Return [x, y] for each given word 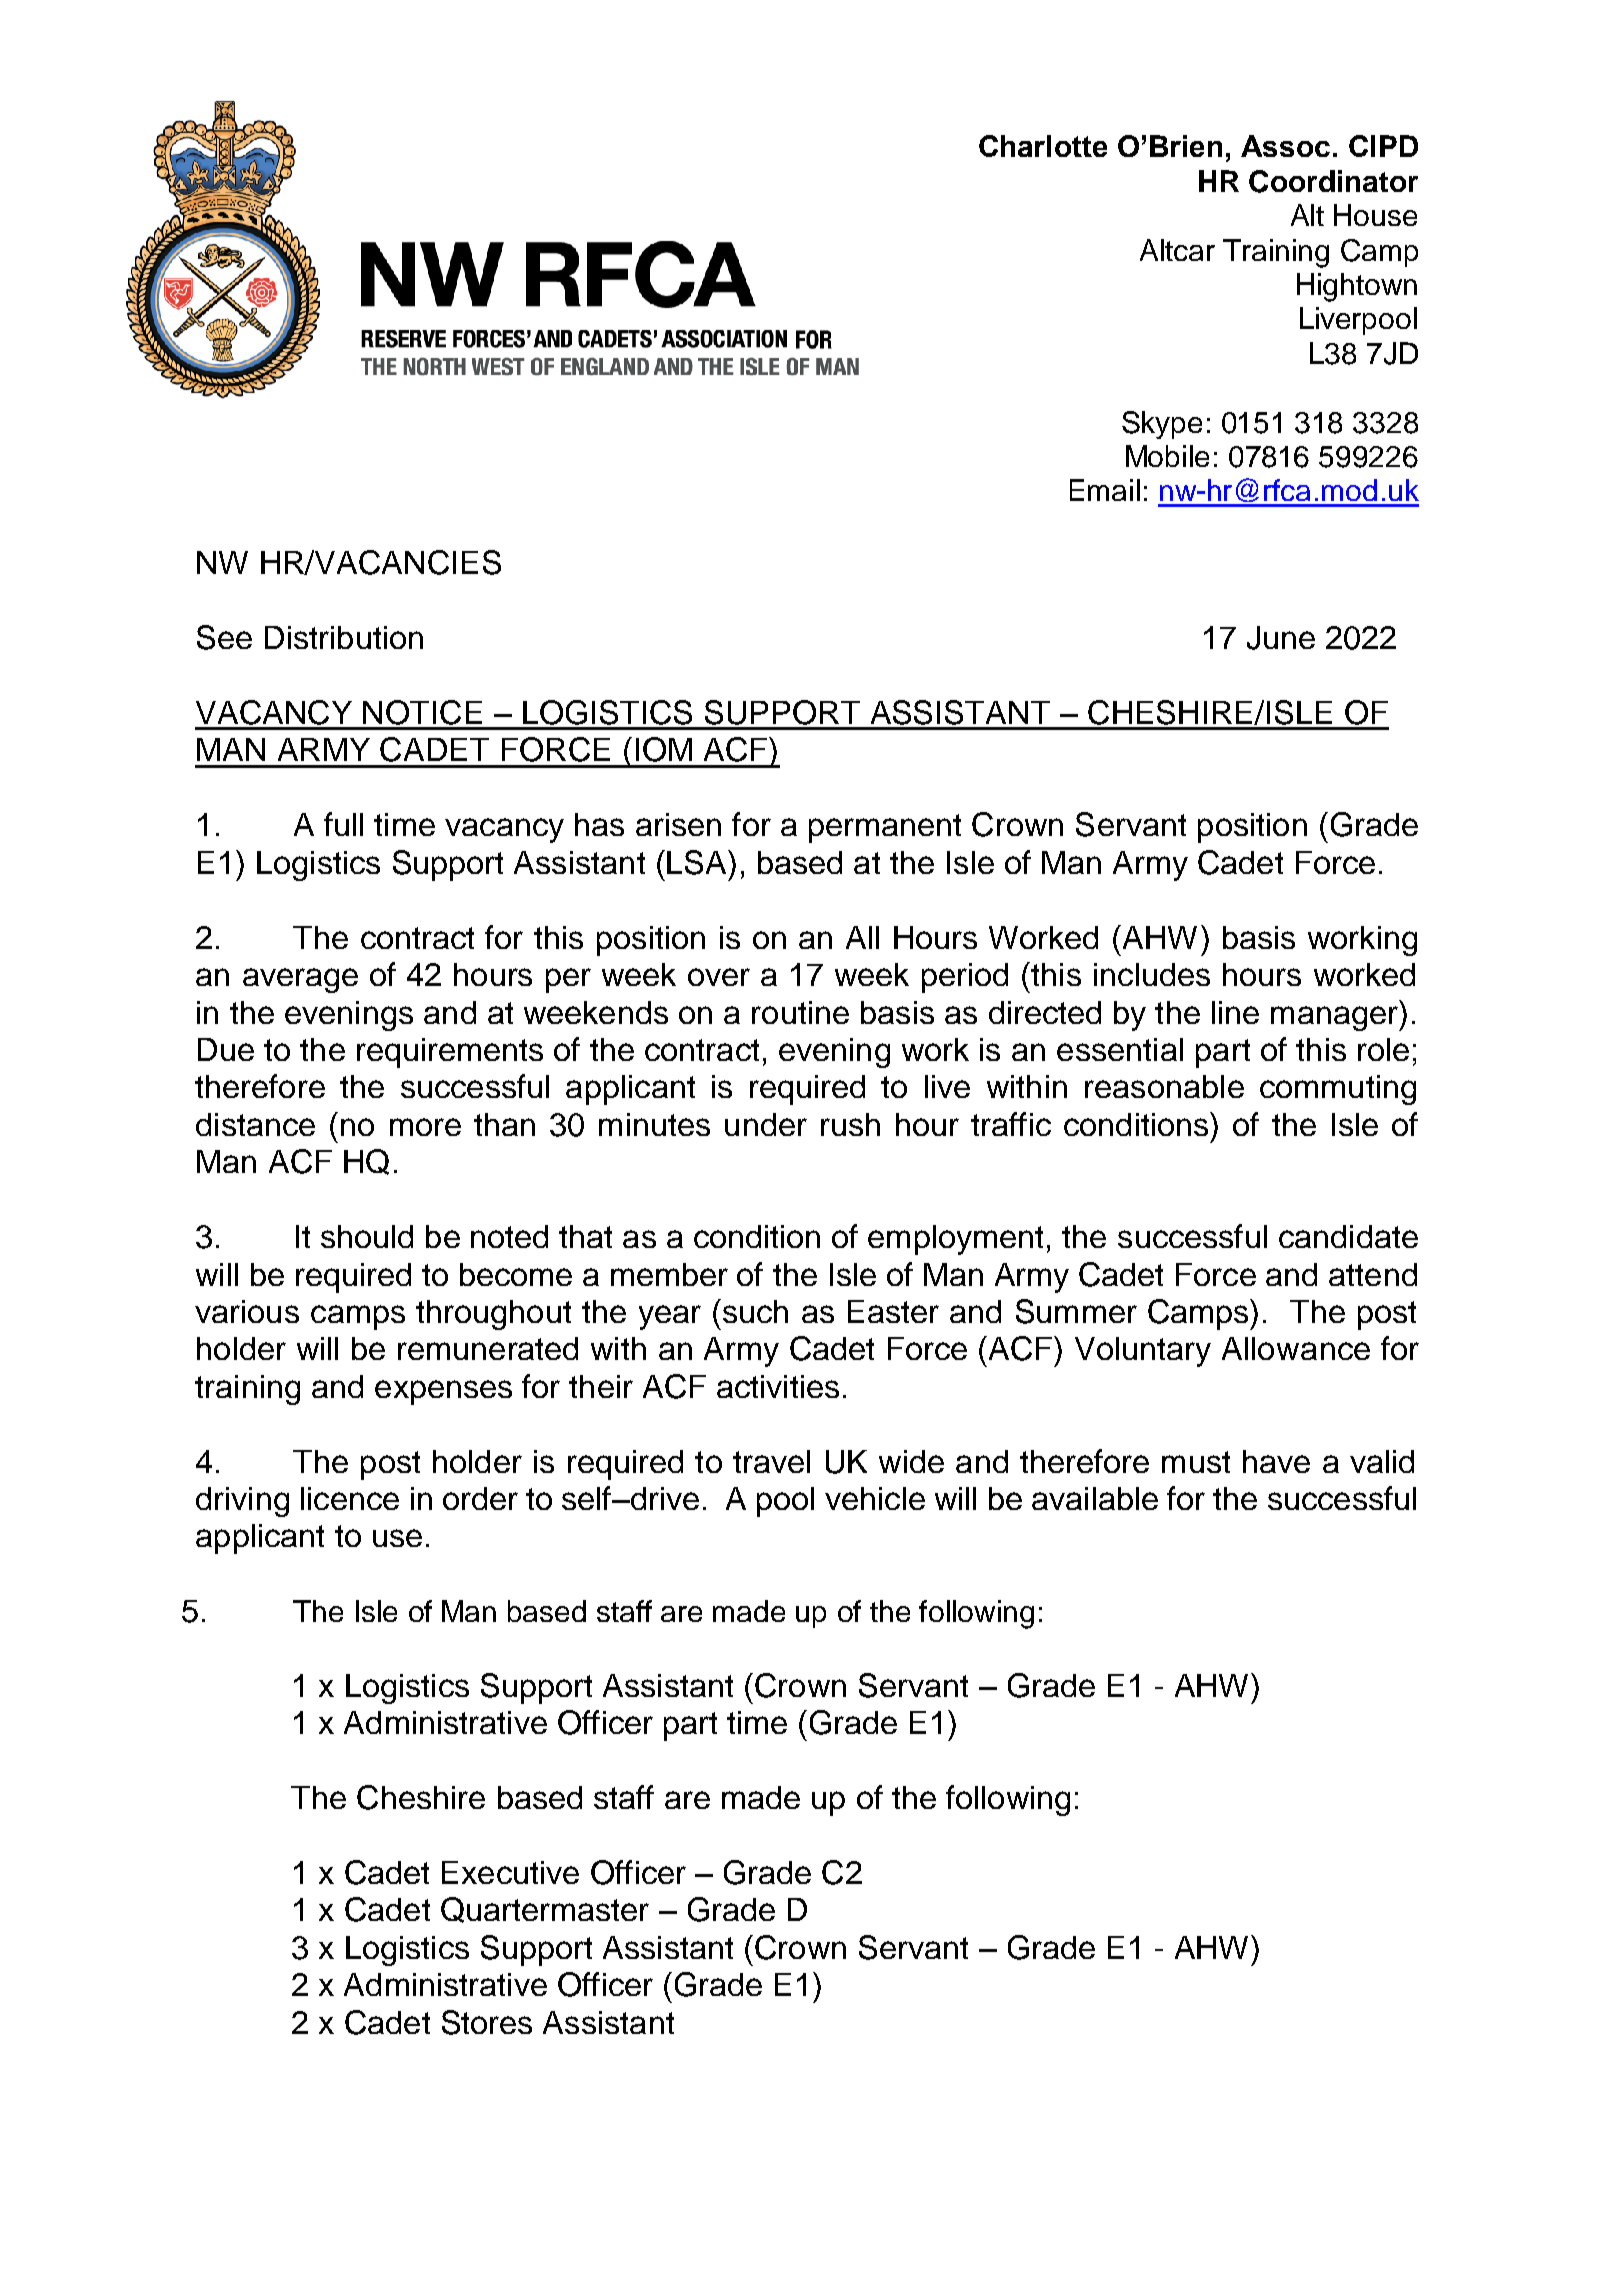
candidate [1348, 1236]
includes [1152, 974]
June [1281, 638]
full [343, 824]
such [754, 1311]
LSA [698, 862]
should [367, 1236]
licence [350, 1498]
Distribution [344, 637]
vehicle [875, 1498]
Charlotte [1043, 146]
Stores [487, 2022]
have [1276, 1461]
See [224, 637]
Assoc [1285, 146]
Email [1105, 490]
